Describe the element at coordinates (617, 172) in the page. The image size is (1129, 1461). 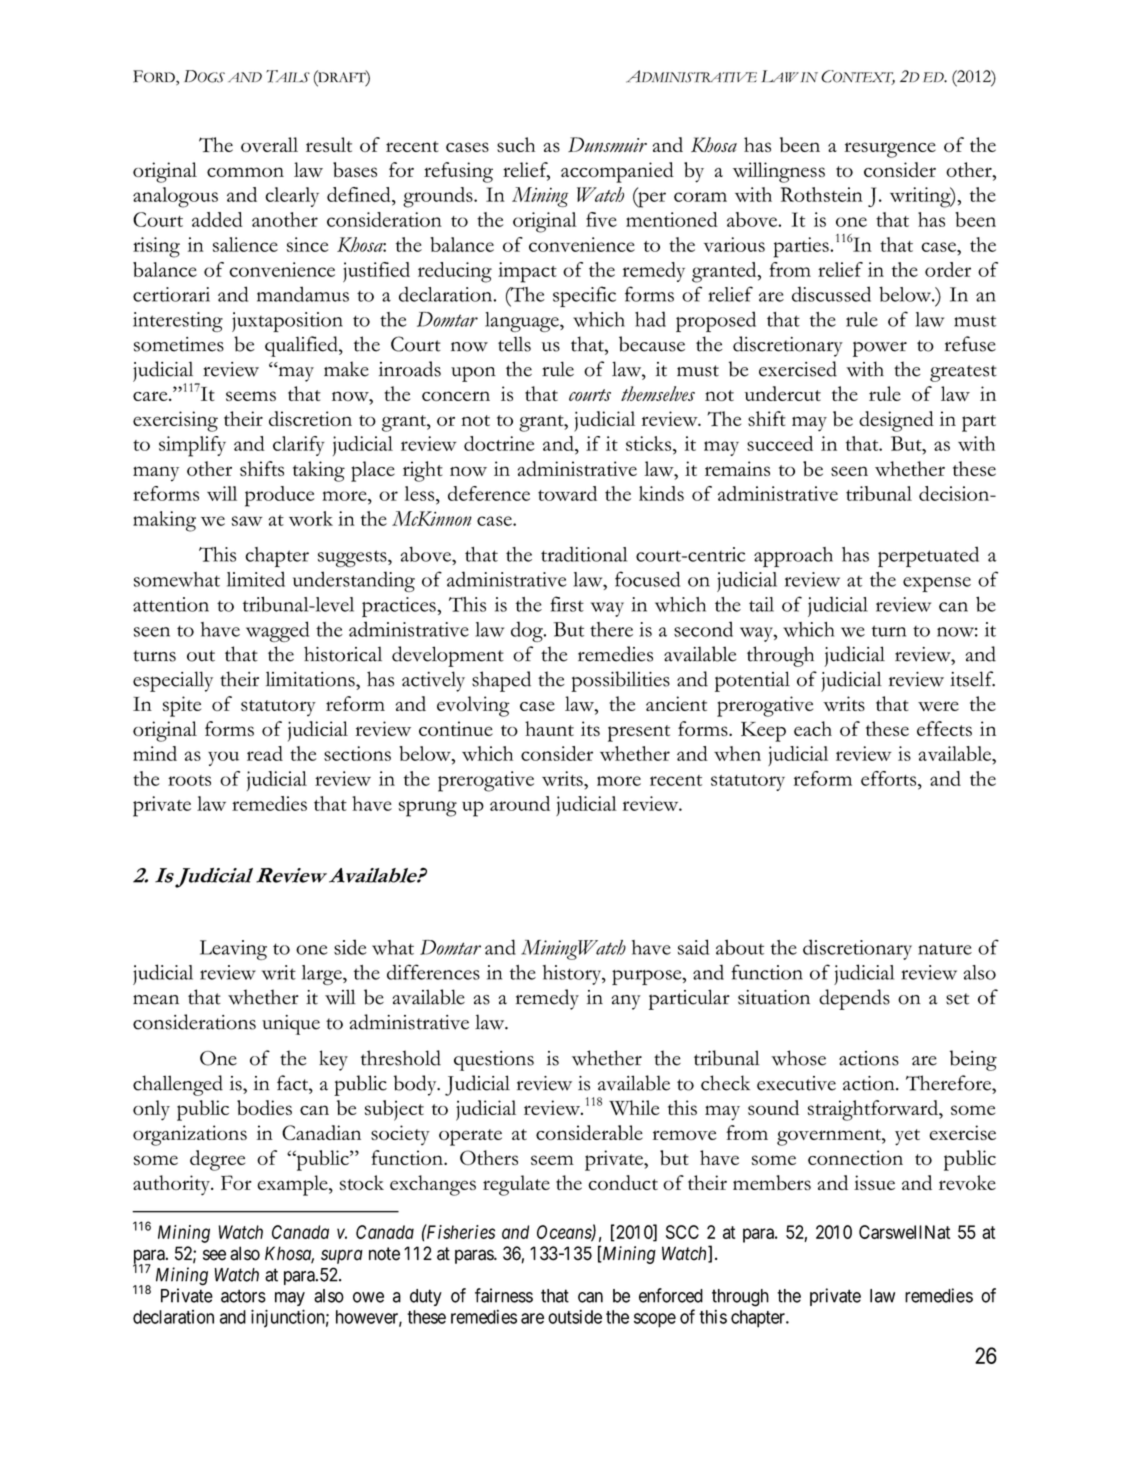
I see `accompanied` at that location.
